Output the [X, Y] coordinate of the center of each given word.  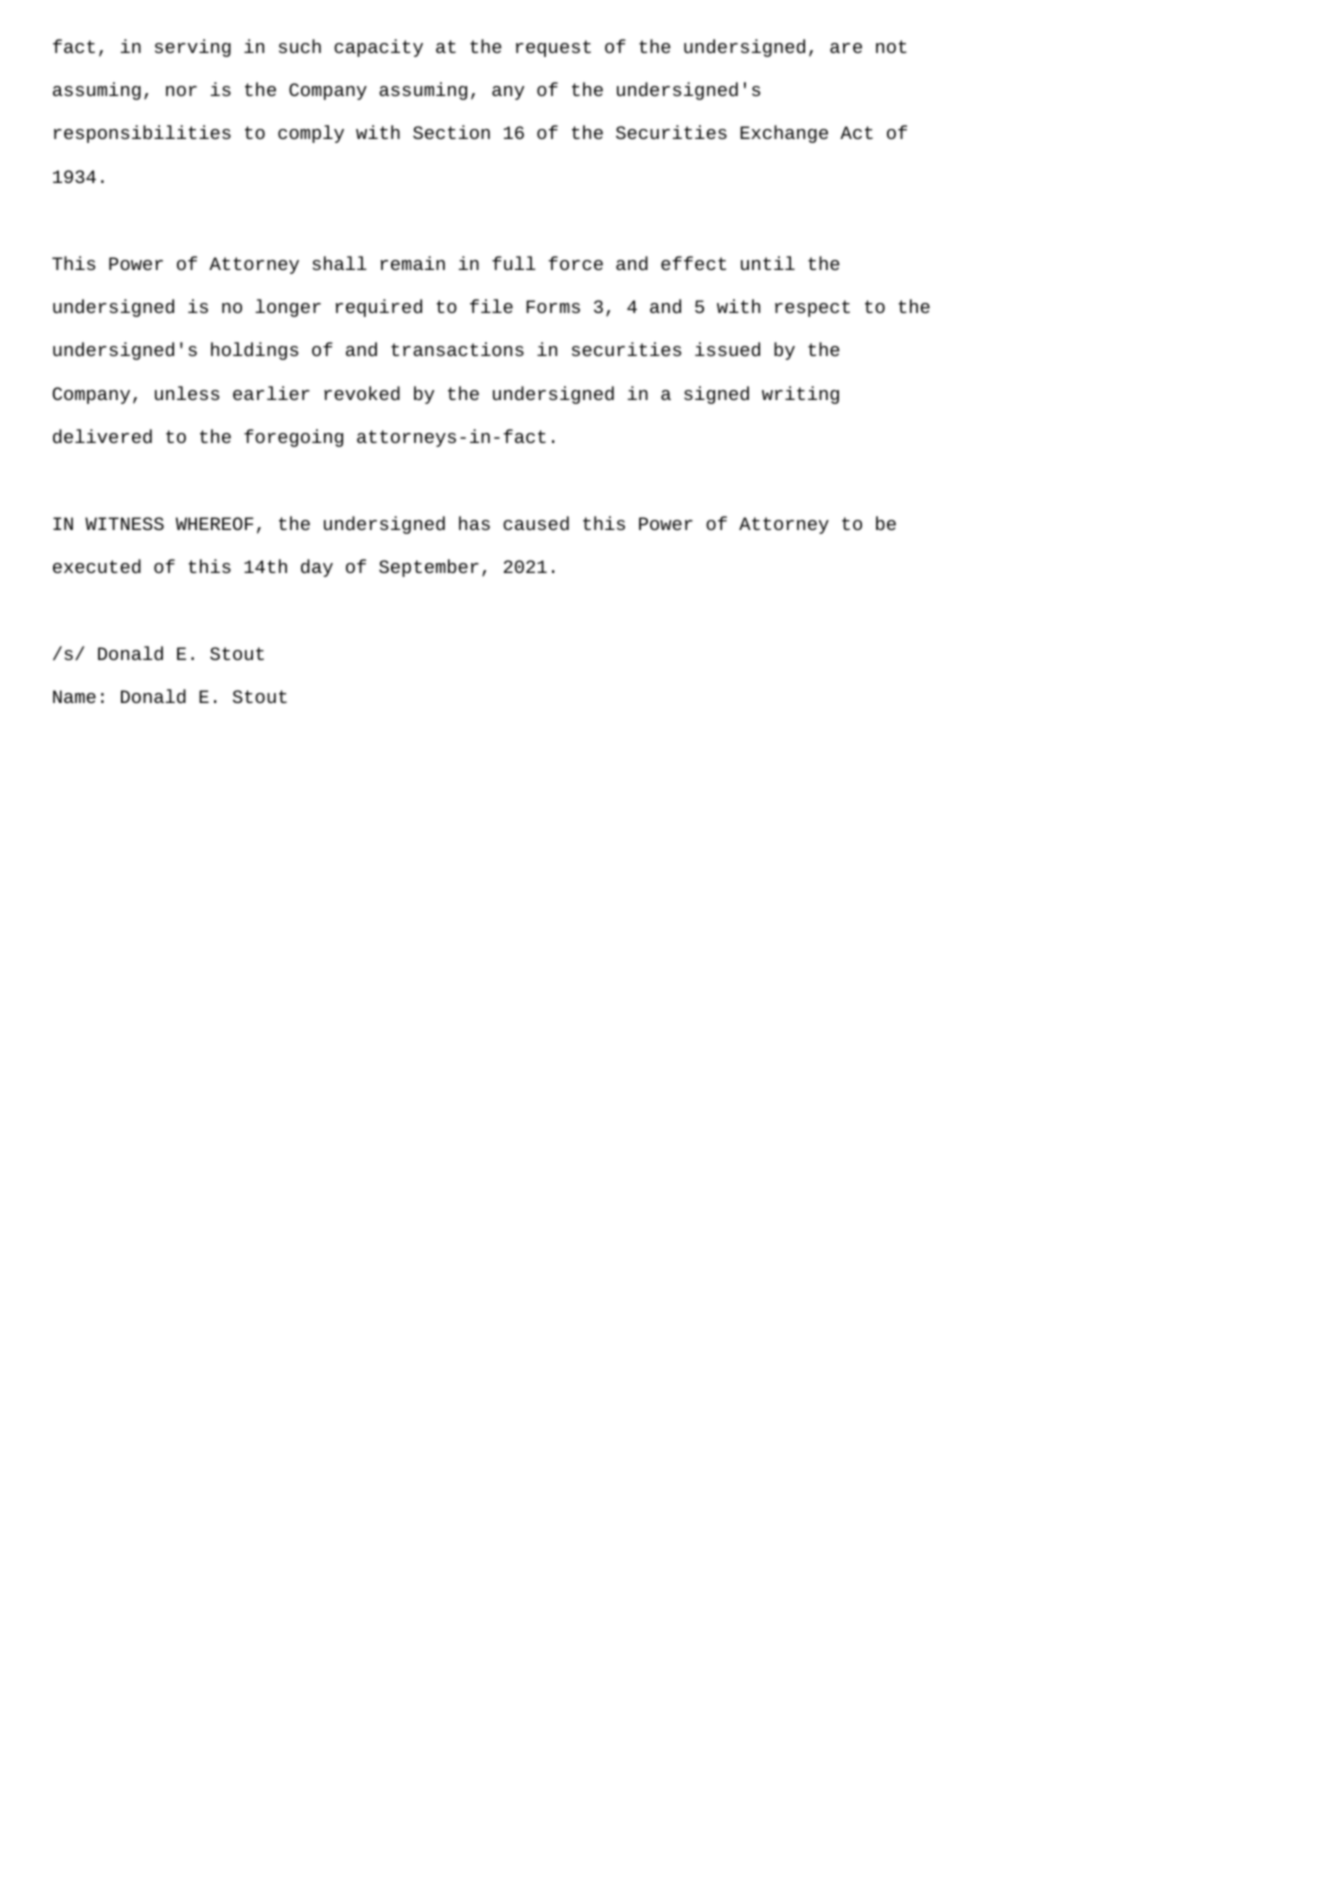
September [429, 568]
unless [187, 393]
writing [800, 395]
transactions [457, 349]
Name [74, 696]
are [846, 48]
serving [193, 48]
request [553, 48]
